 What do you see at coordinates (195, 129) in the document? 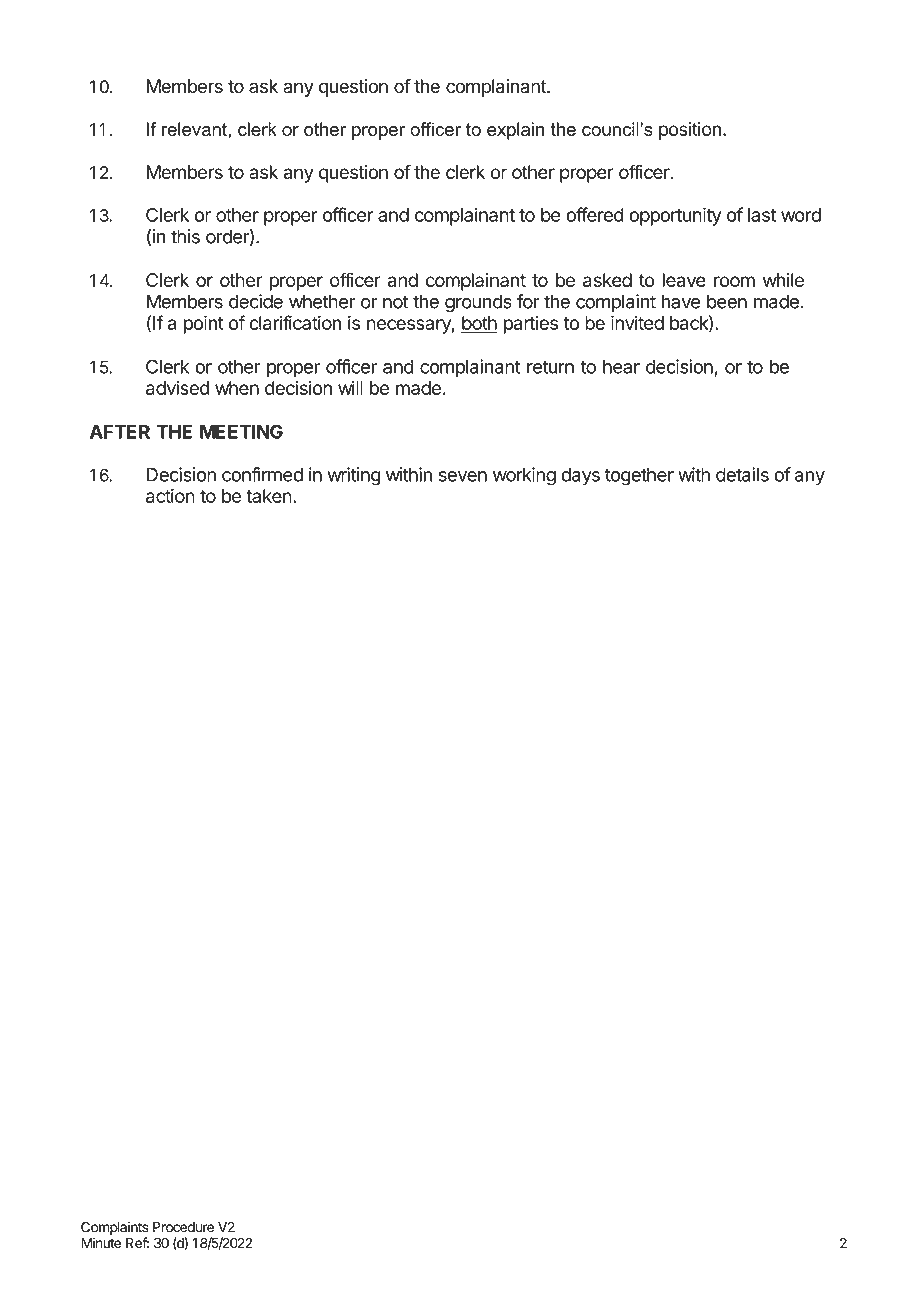
I see `relevant` at bounding box center [195, 129].
